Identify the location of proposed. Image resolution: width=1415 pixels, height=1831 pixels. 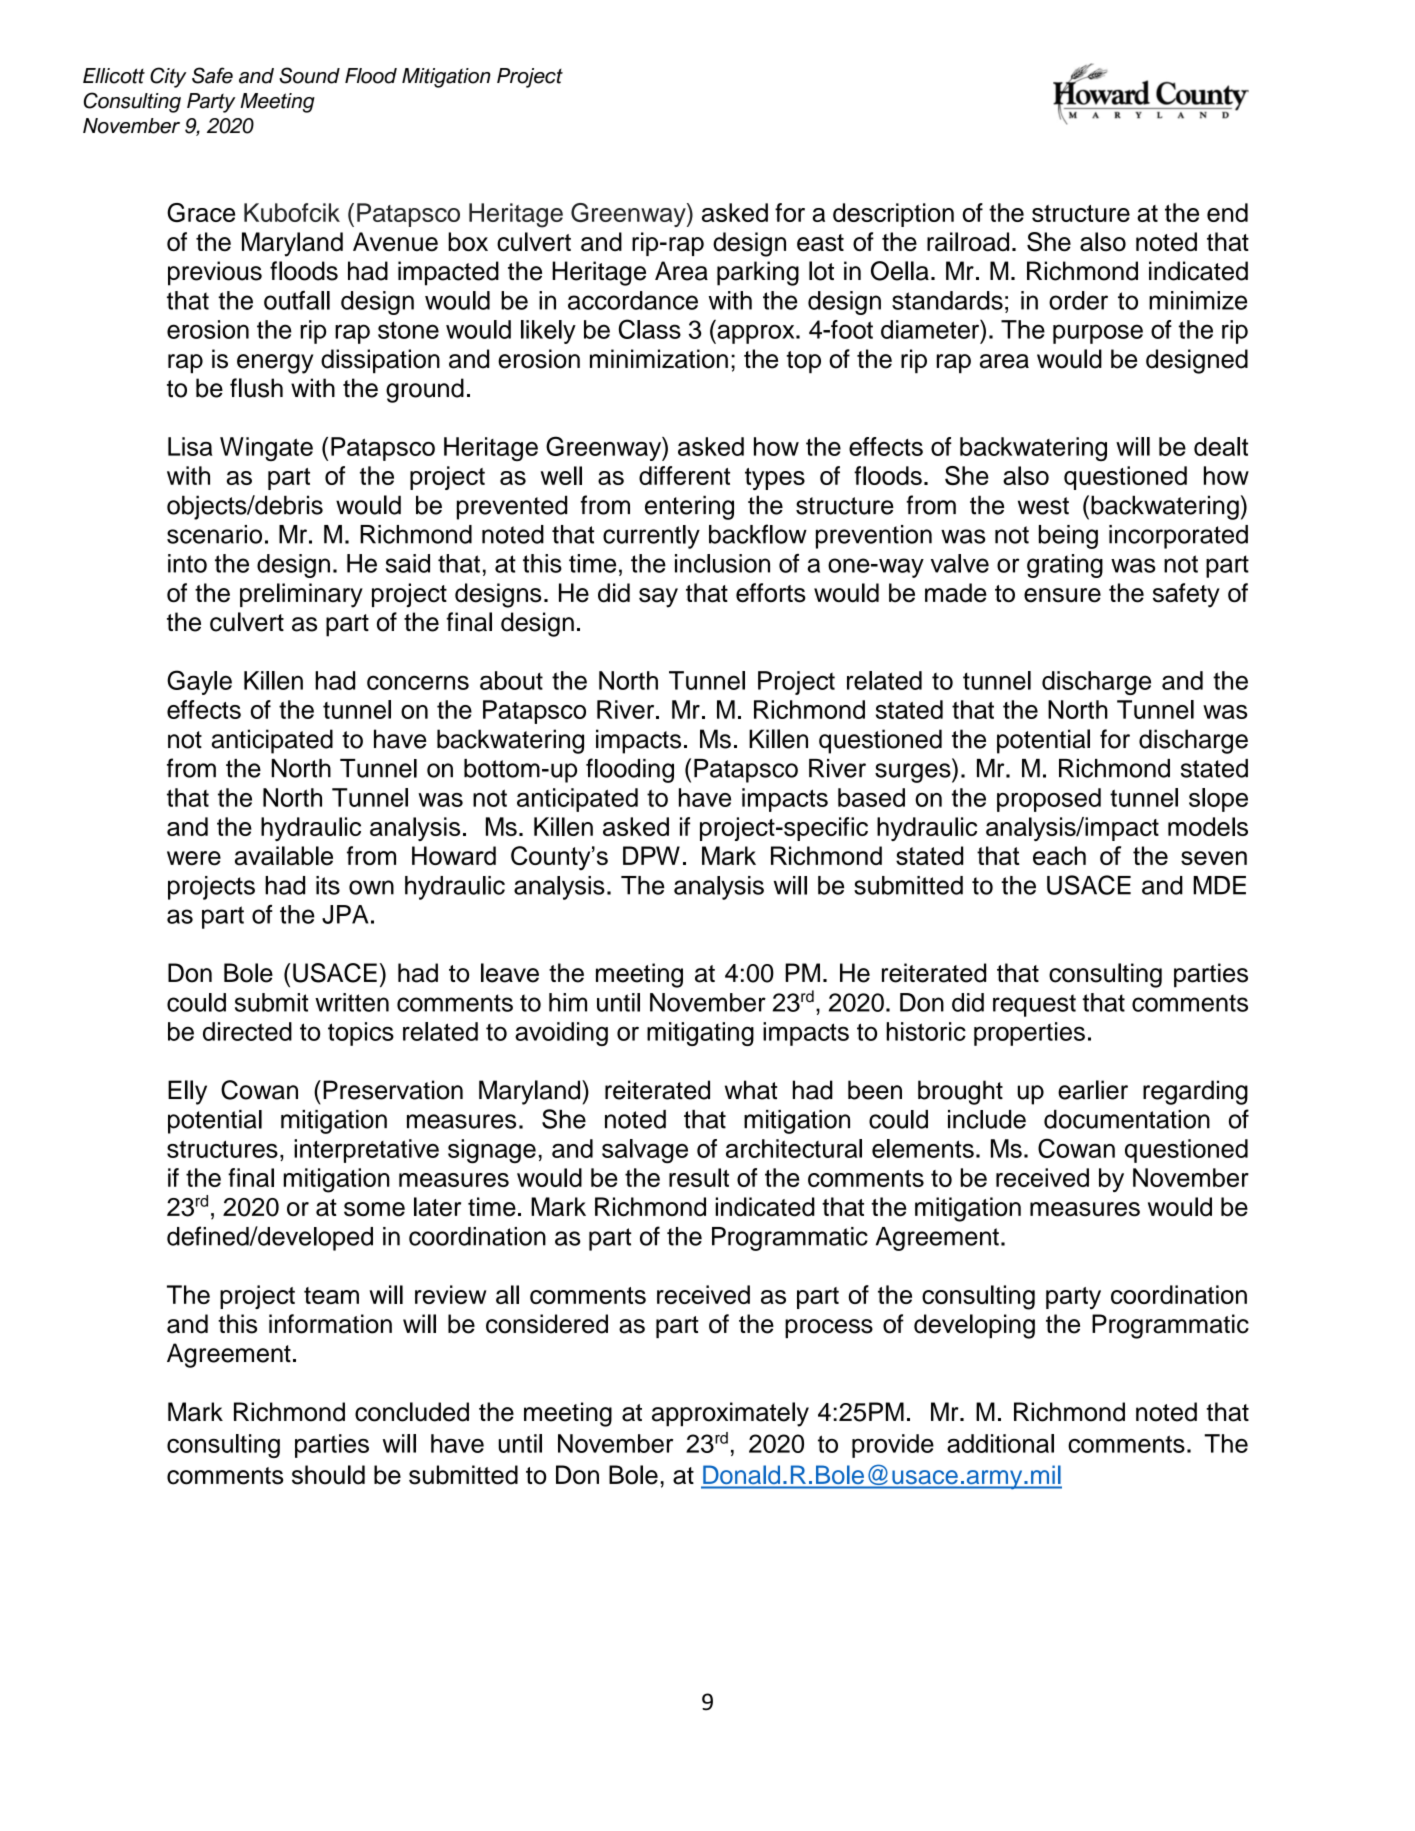
(1049, 800).
